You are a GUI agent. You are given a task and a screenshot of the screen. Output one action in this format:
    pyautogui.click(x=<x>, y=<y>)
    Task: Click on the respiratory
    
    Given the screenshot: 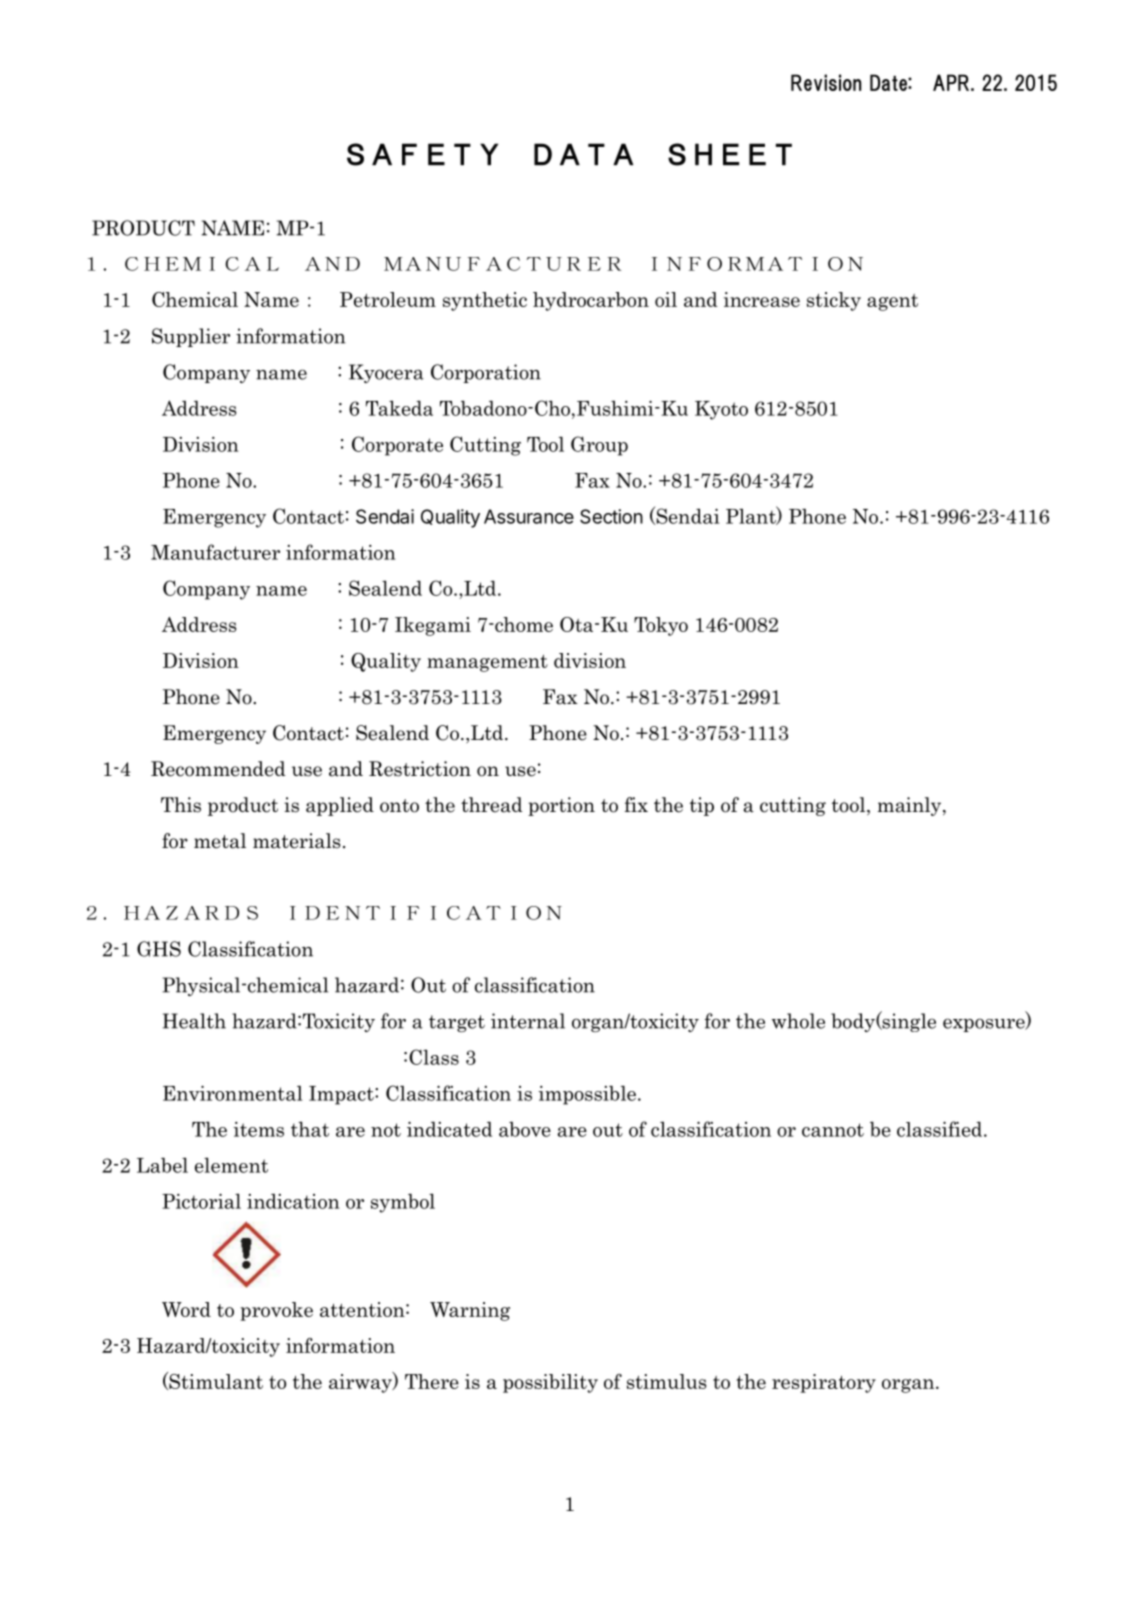 What is the action you would take?
    pyautogui.click(x=824, y=1383)
